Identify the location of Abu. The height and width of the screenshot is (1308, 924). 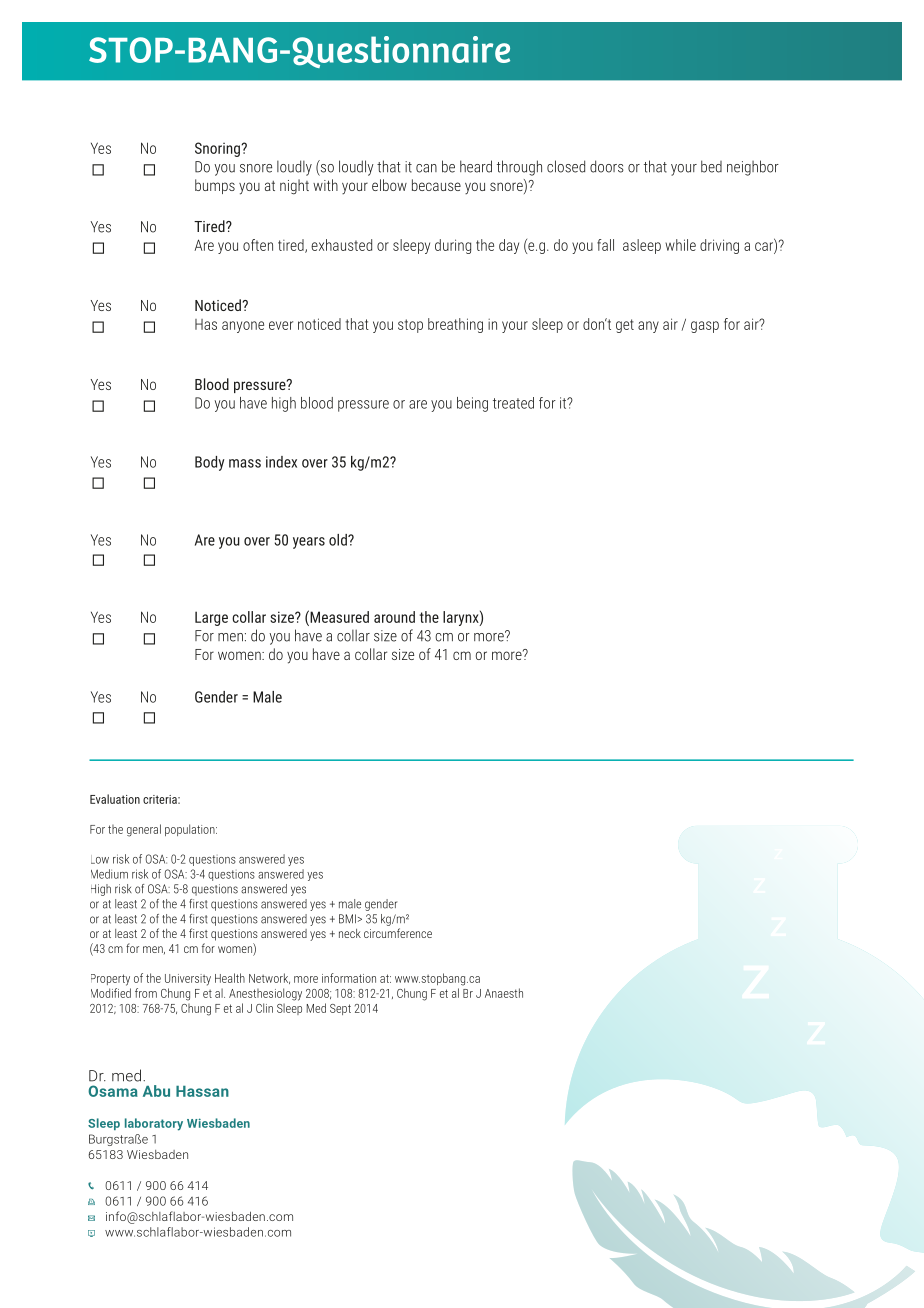
(156, 1091).
